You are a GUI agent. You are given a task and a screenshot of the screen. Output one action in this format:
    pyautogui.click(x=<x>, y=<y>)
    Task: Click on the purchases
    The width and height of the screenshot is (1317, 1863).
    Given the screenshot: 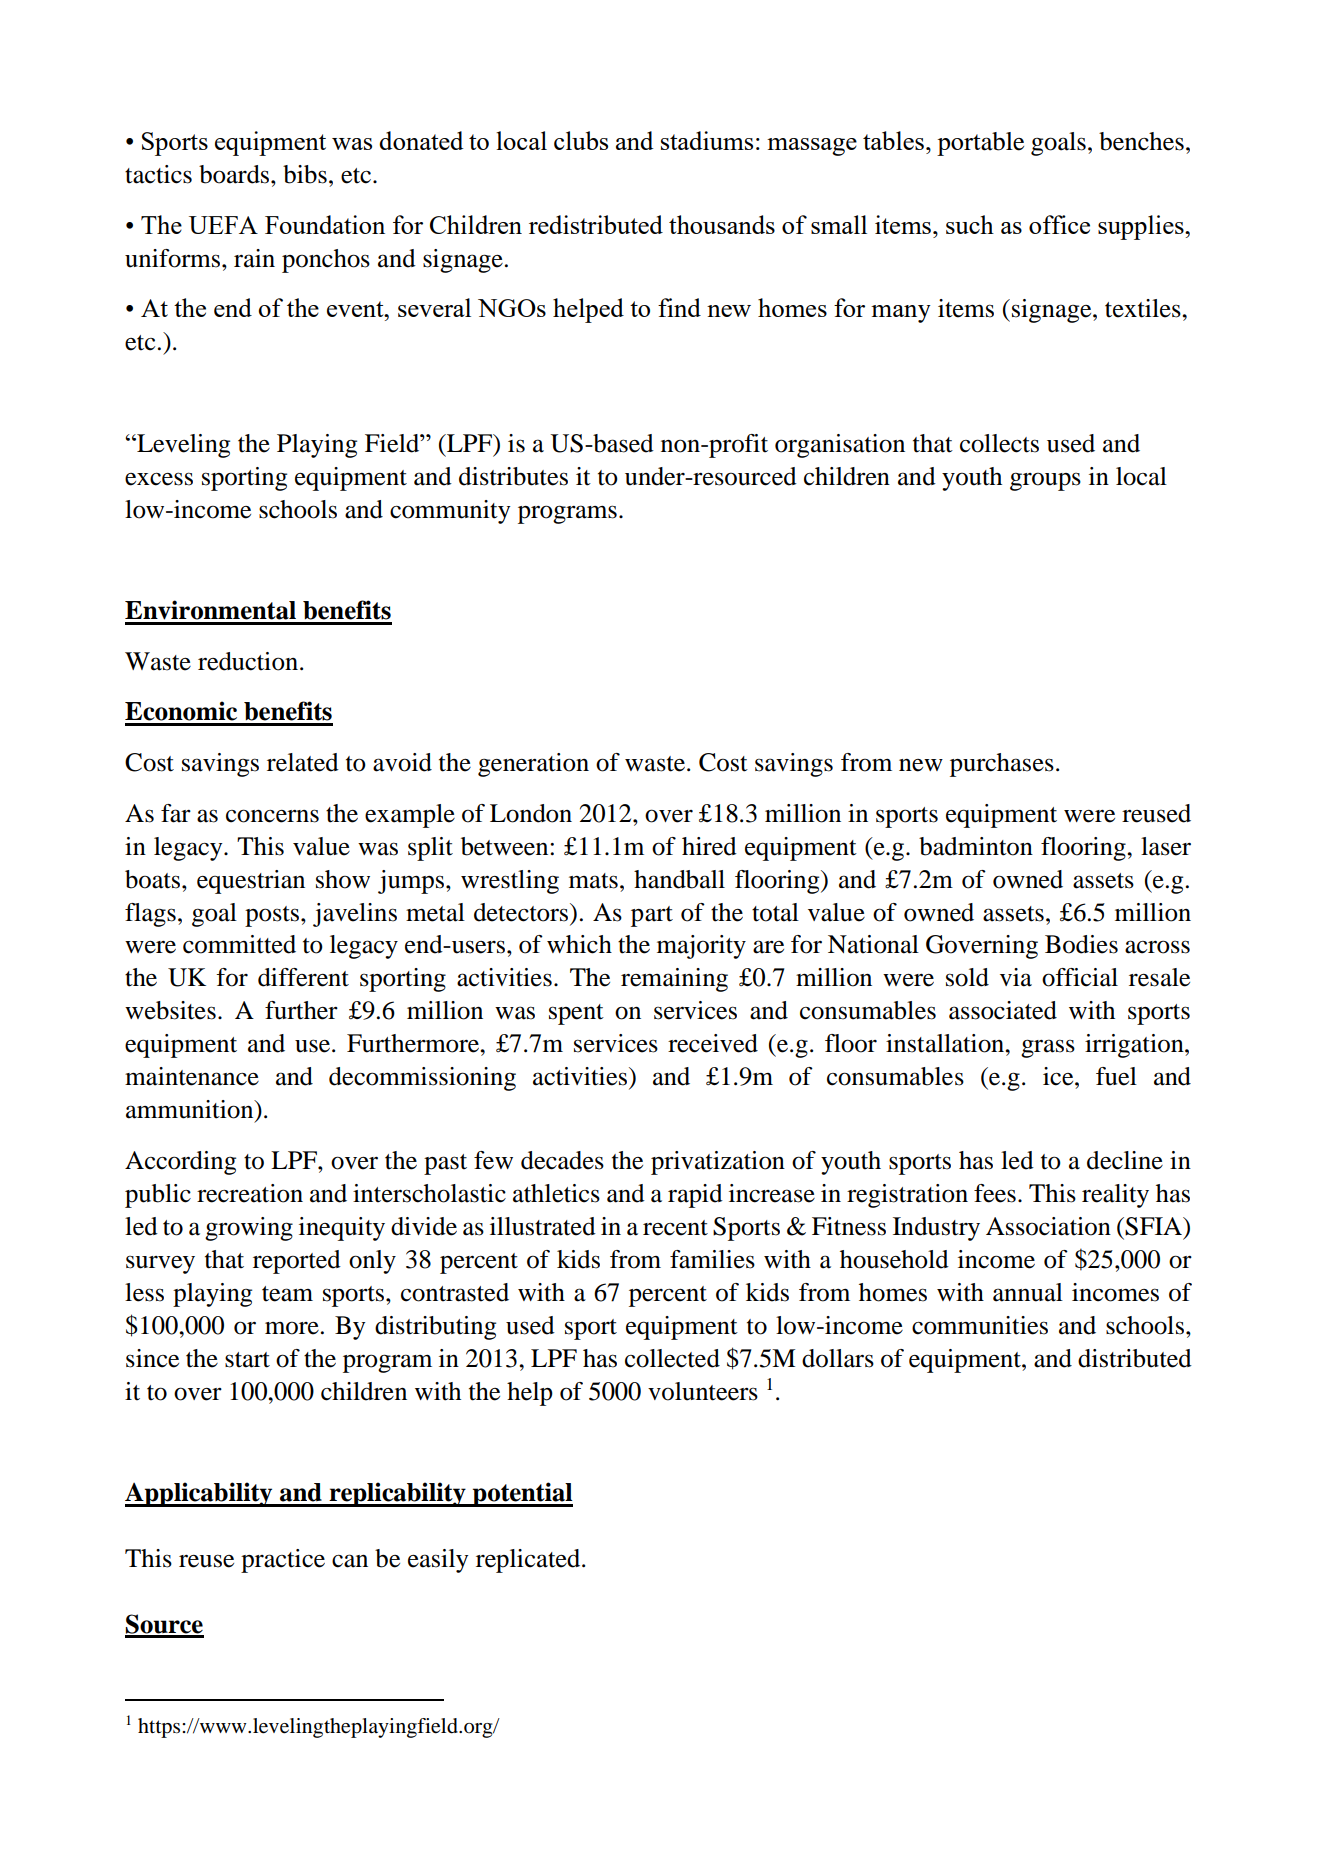 What is the action you would take?
    pyautogui.click(x=1002, y=765)
